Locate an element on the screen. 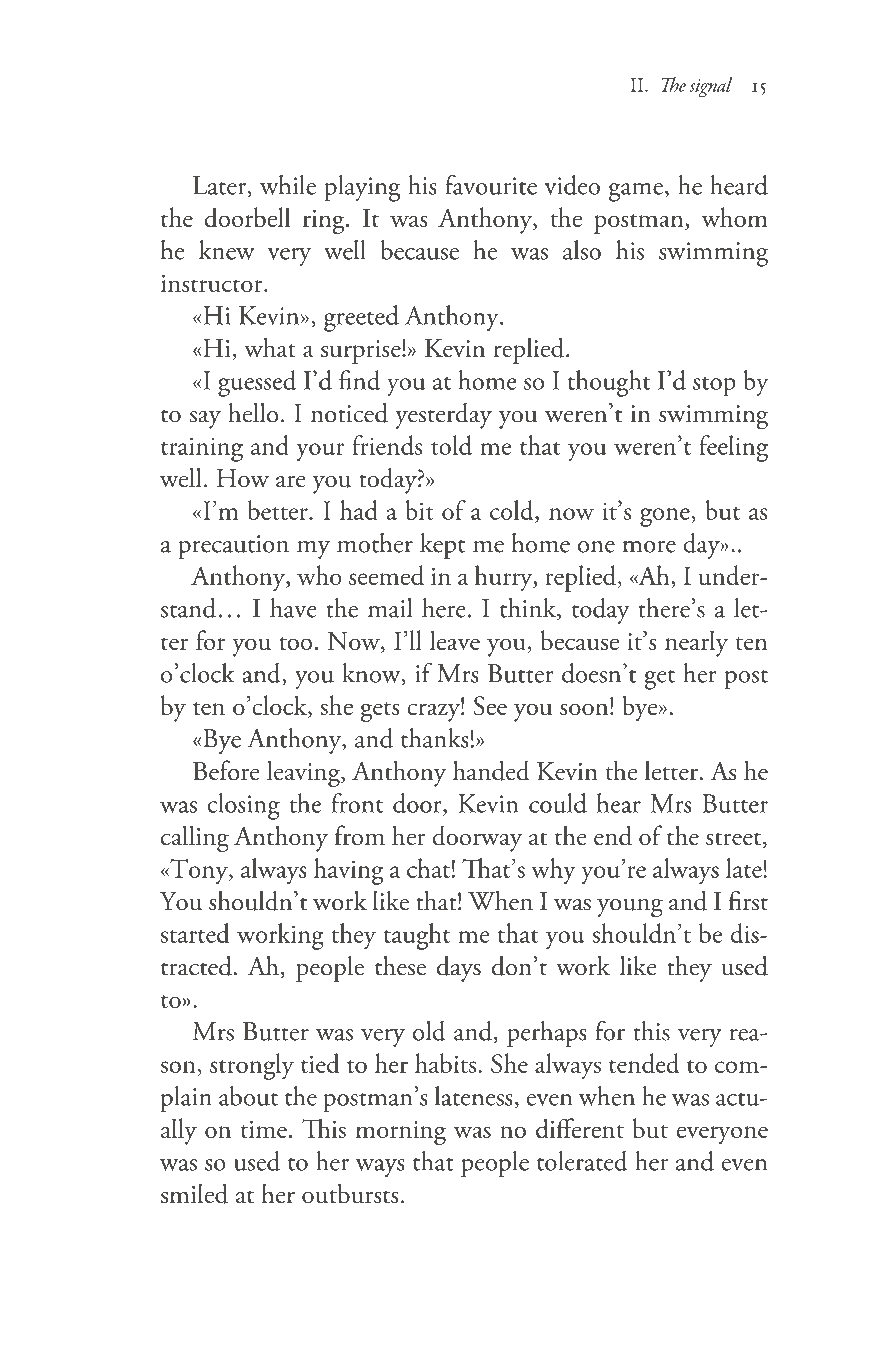  signal is located at coordinates (710, 87).
